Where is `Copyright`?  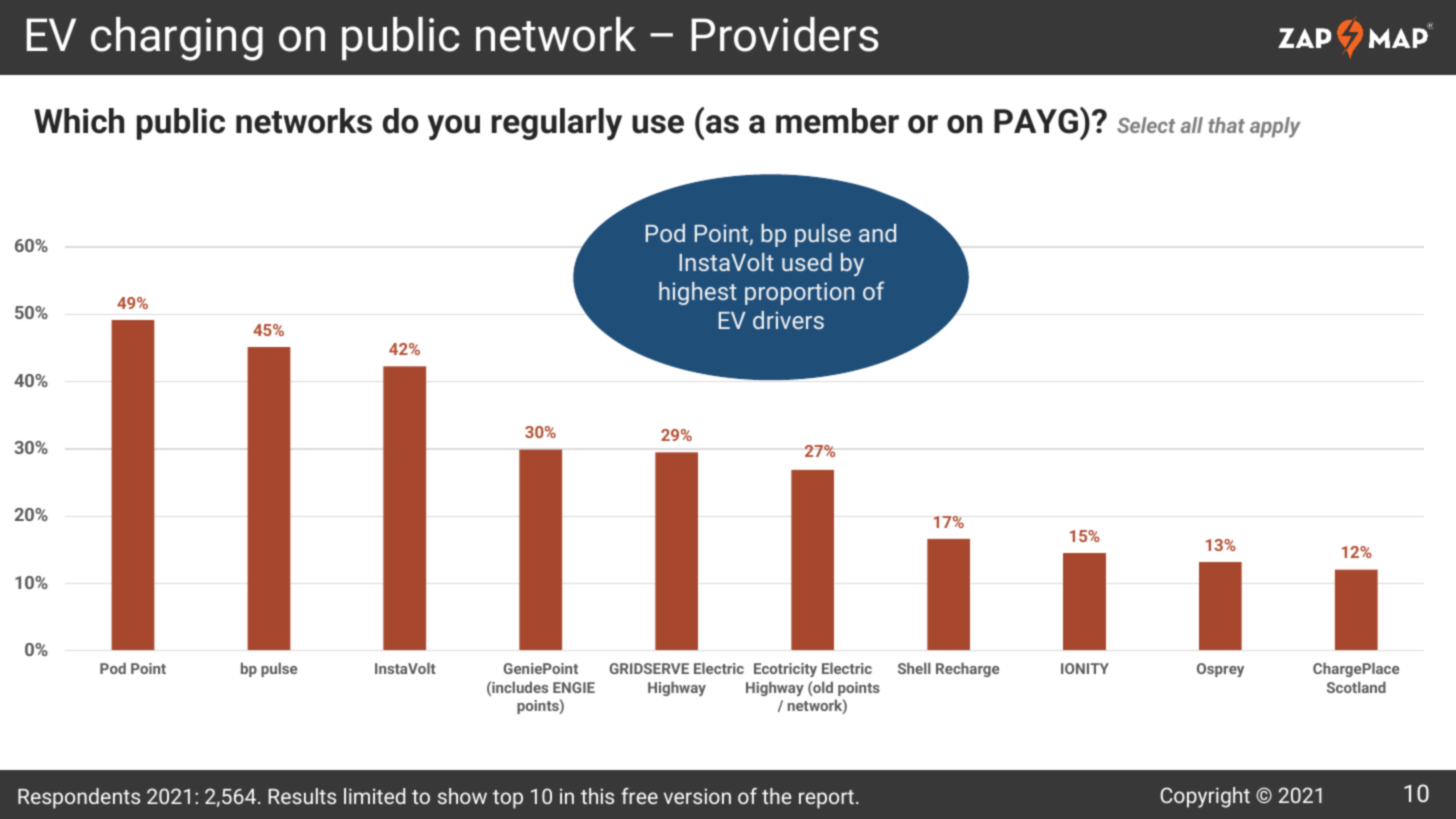 Copyright is located at coordinates (1205, 797).
